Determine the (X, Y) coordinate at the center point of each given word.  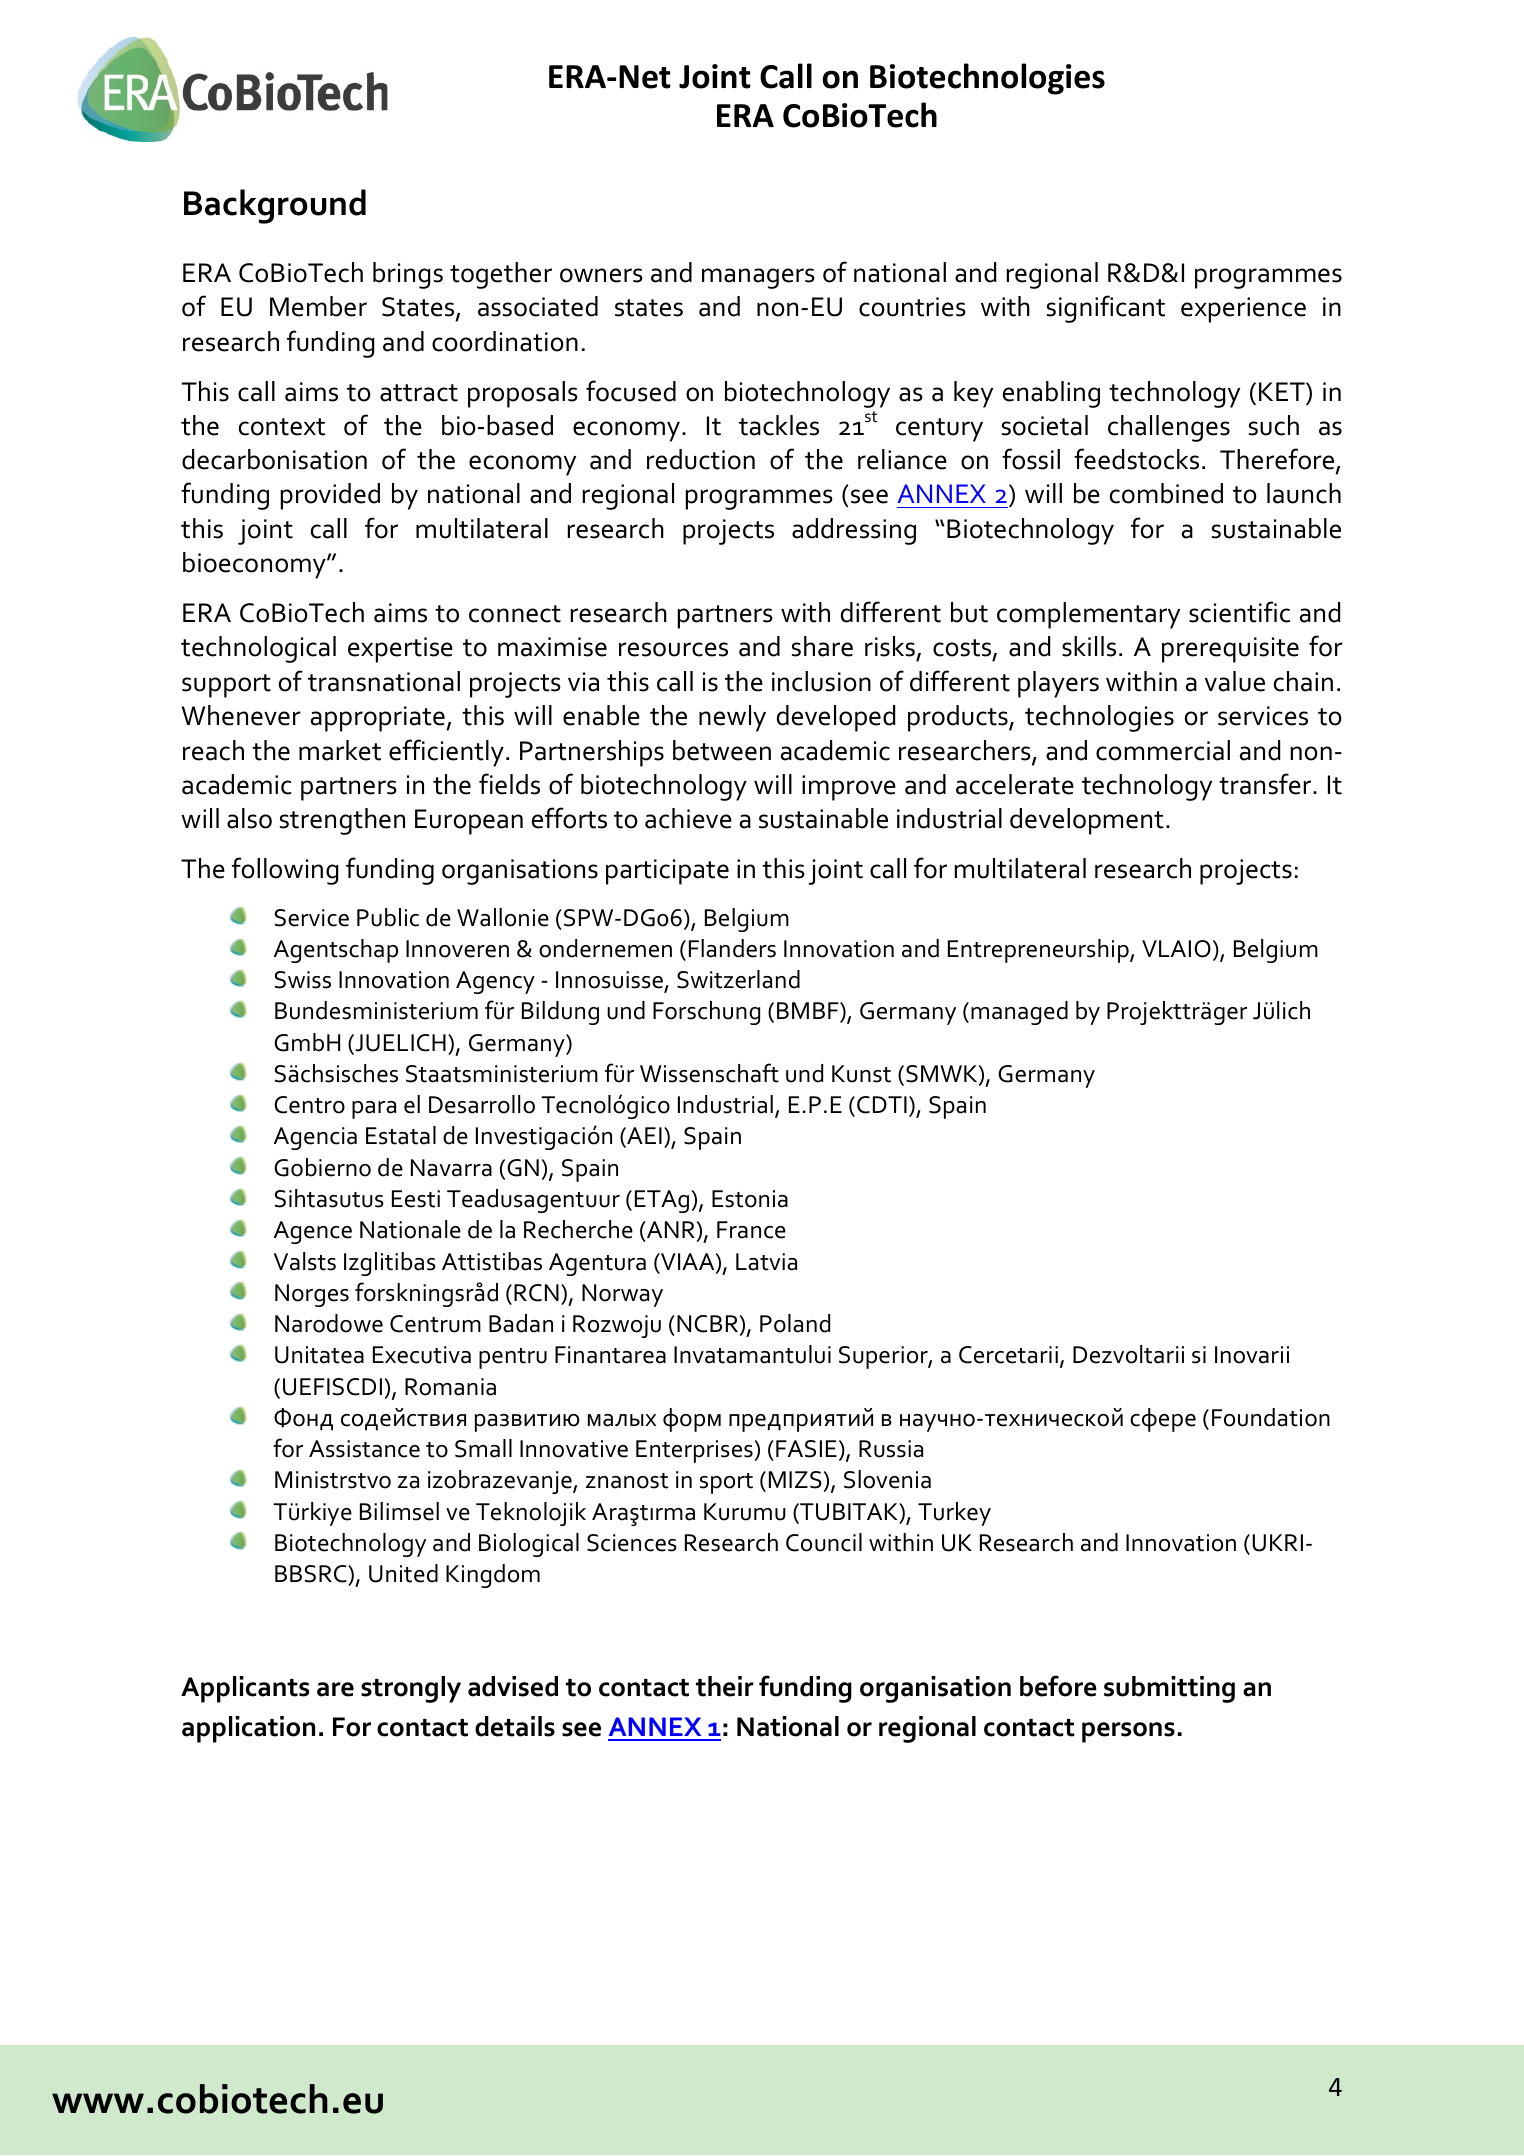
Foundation (1271, 1417)
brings (408, 275)
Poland (795, 1323)
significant (1106, 309)
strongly (411, 1689)
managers (758, 278)
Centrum (435, 1324)
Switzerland (738, 979)
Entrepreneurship (1039, 951)
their (725, 1686)
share (822, 646)
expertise (400, 650)
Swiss (303, 980)
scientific (1239, 612)
